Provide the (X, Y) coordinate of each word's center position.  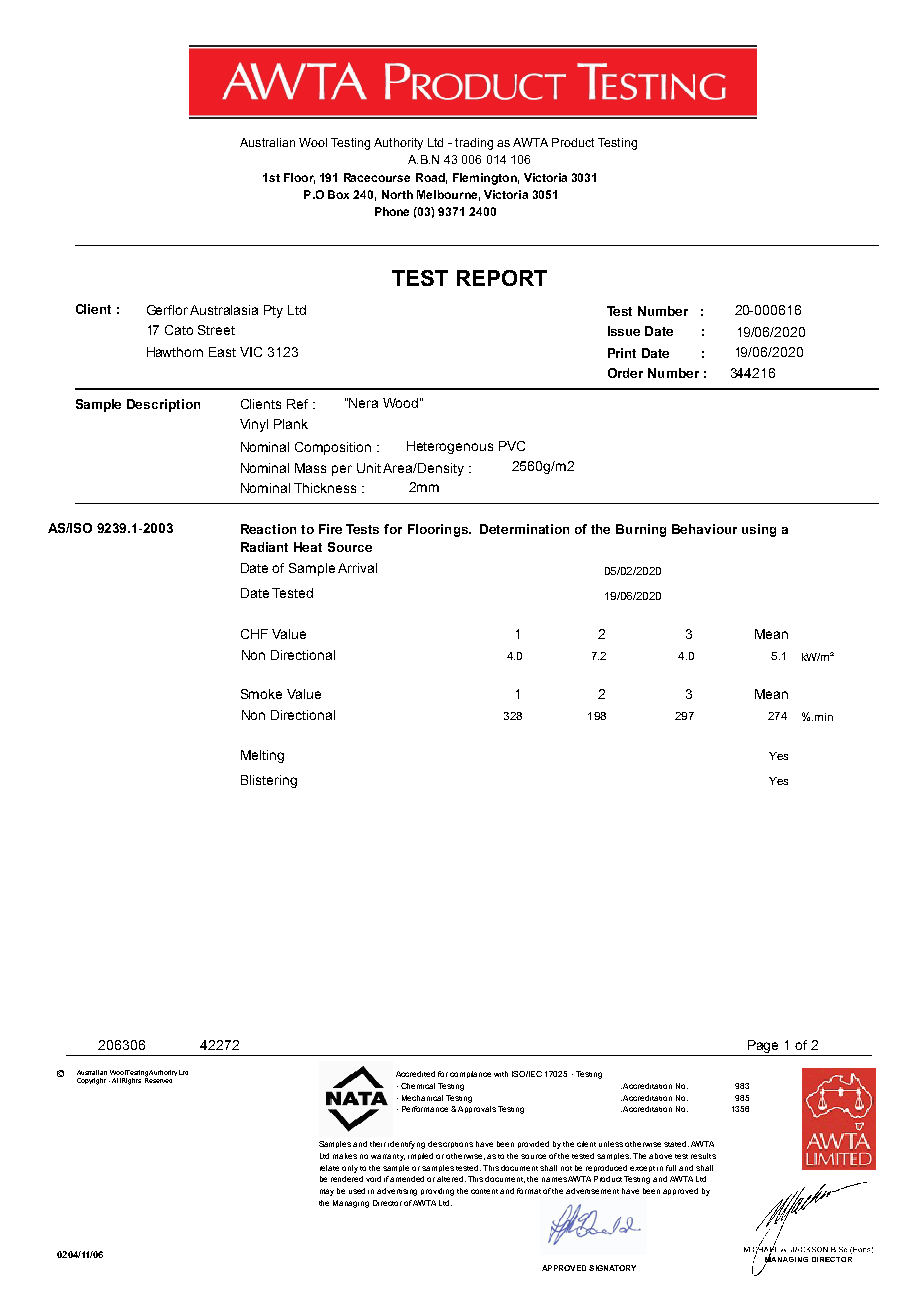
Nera (363, 403)
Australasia (224, 310)
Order (625, 373)
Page (764, 1048)
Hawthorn (175, 352)
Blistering (269, 781)
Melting (262, 756)
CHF (254, 634)
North (397, 194)
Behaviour (704, 529)
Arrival (357, 568)
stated (676, 1144)
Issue (624, 331)
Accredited (415, 1074)
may (327, 1192)
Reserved (158, 1079)
